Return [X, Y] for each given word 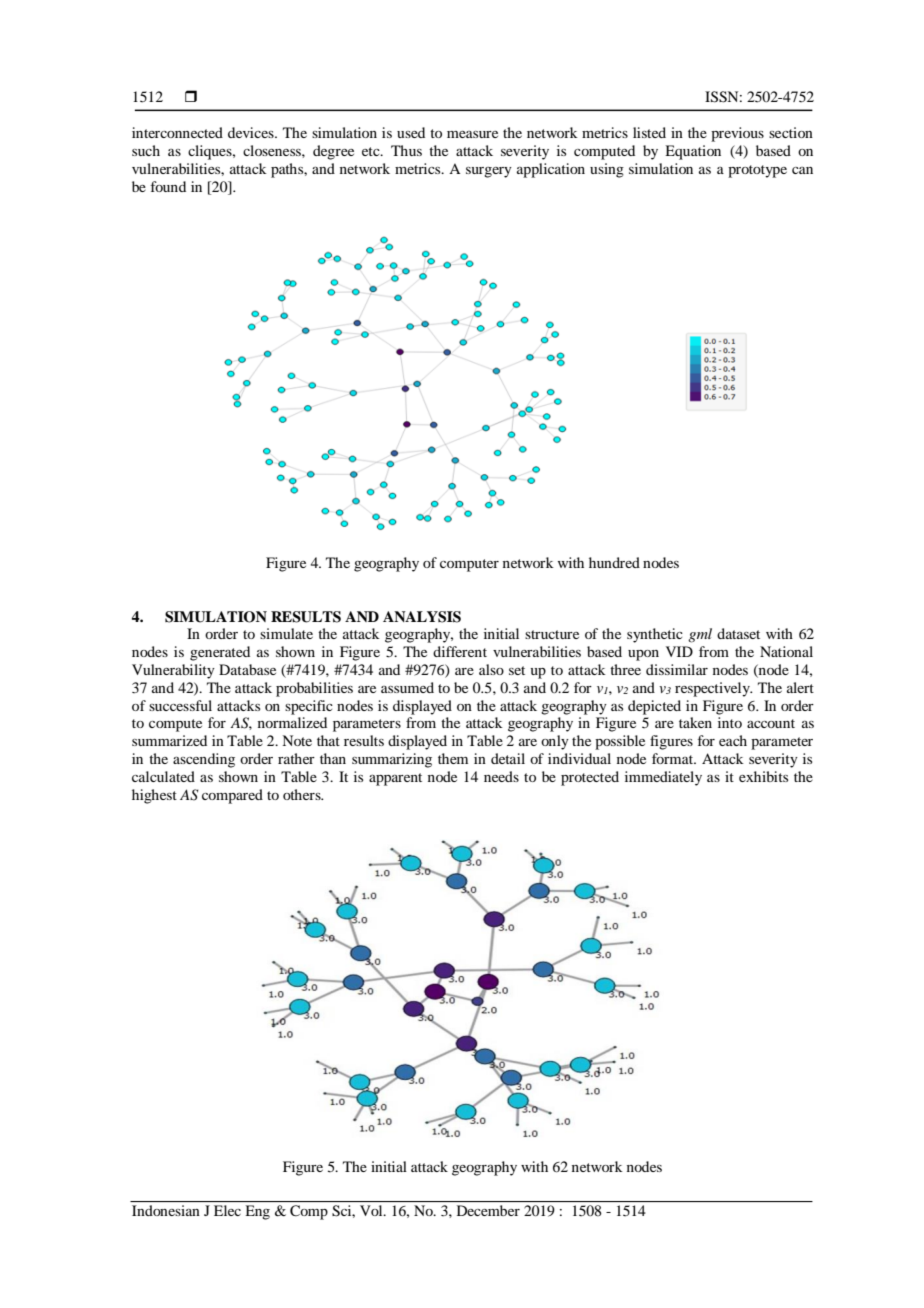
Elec [227, 1210]
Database [247, 669]
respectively [713, 689]
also [491, 669]
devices [252, 132]
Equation [693, 152]
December [488, 1210]
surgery [489, 172]
